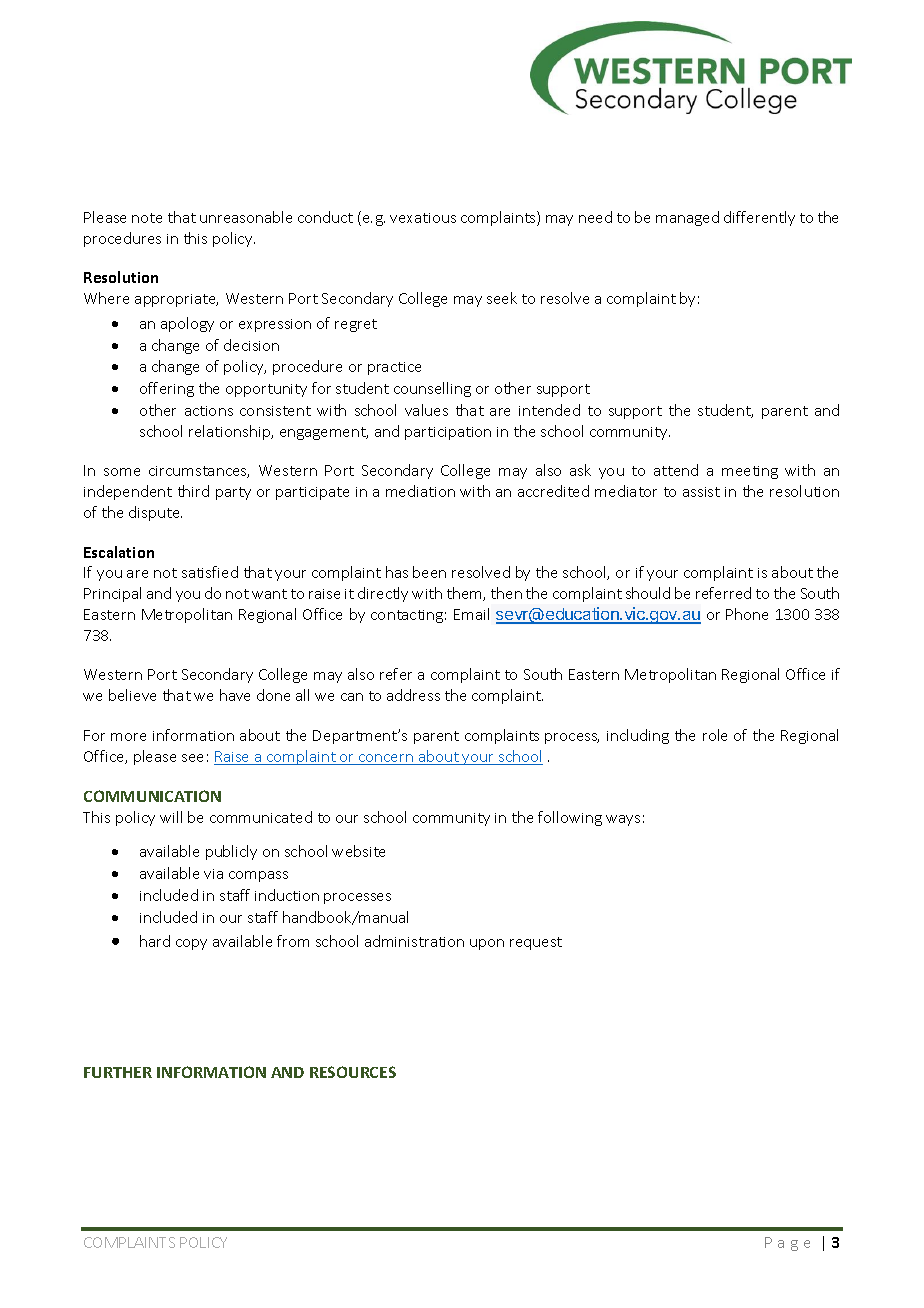  What do you see at coordinates (235, 695) in the screenshot?
I see `have` at bounding box center [235, 695].
